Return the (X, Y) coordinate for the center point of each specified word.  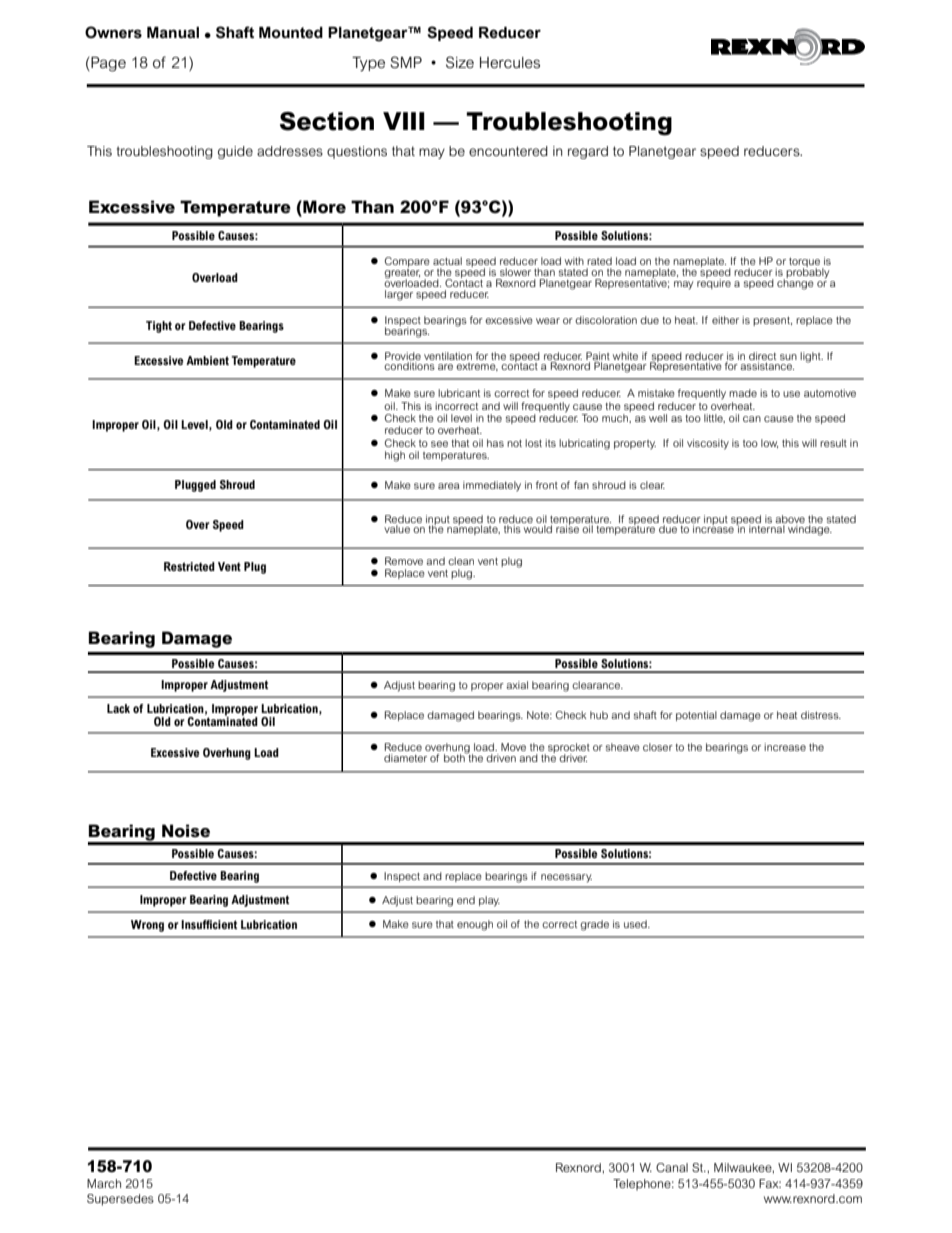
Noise (186, 831)
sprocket (569, 749)
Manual (173, 32)
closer (658, 747)
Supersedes (120, 1200)
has (495, 443)
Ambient (207, 360)
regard (588, 152)
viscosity (708, 444)
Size (460, 62)
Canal (672, 1167)
